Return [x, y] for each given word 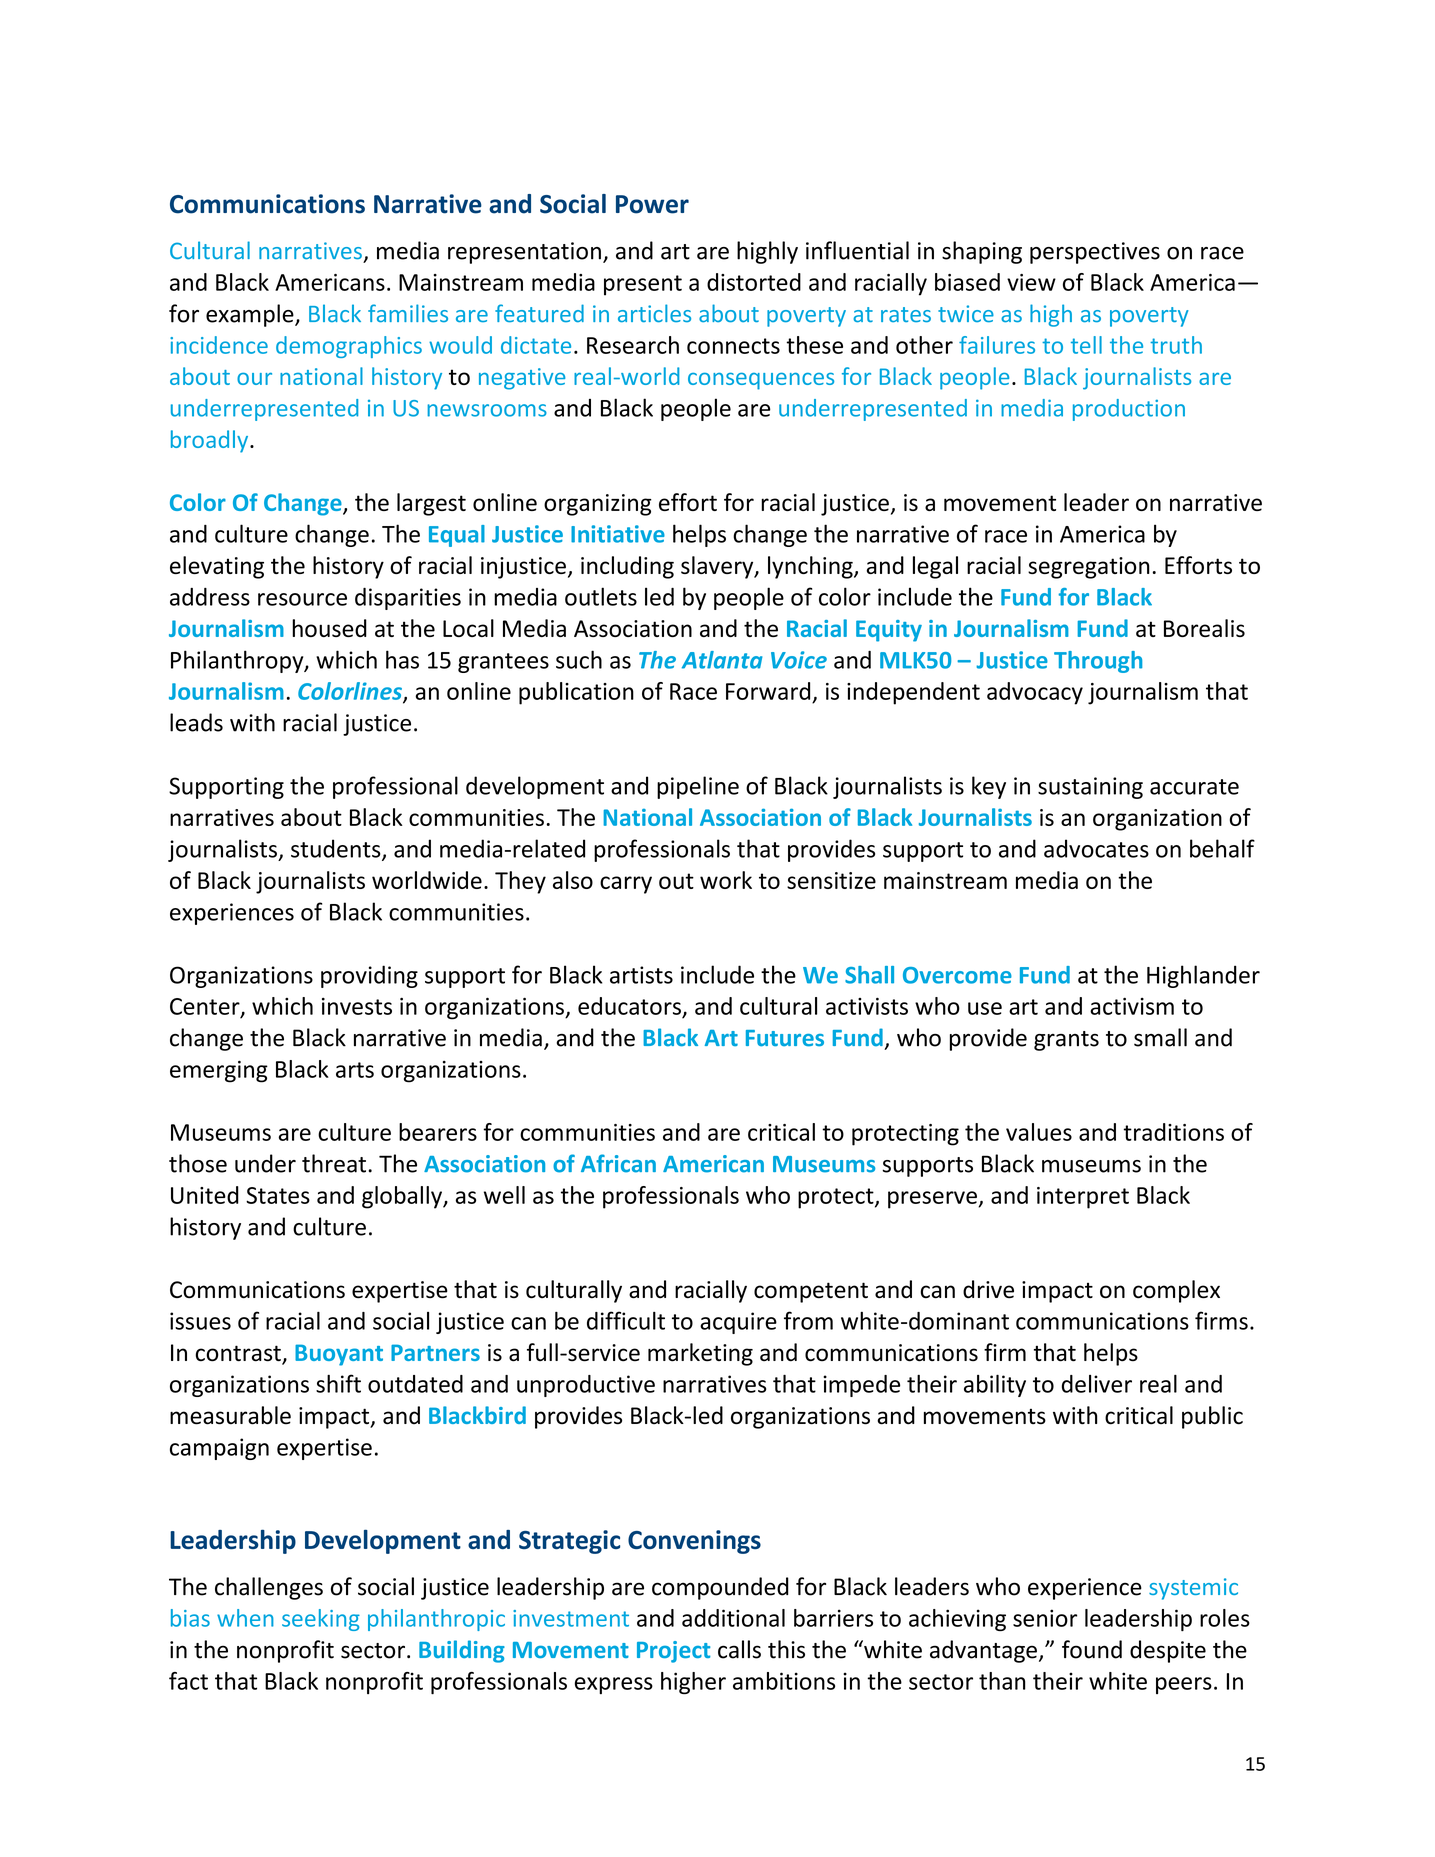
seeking [321, 1620]
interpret [1083, 1198]
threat [334, 1163]
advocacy [1035, 693]
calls [739, 1649]
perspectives [1095, 253]
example [251, 315]
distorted [754, 282]
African [618, 1163]
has [402, 659]
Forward [768, 691]
